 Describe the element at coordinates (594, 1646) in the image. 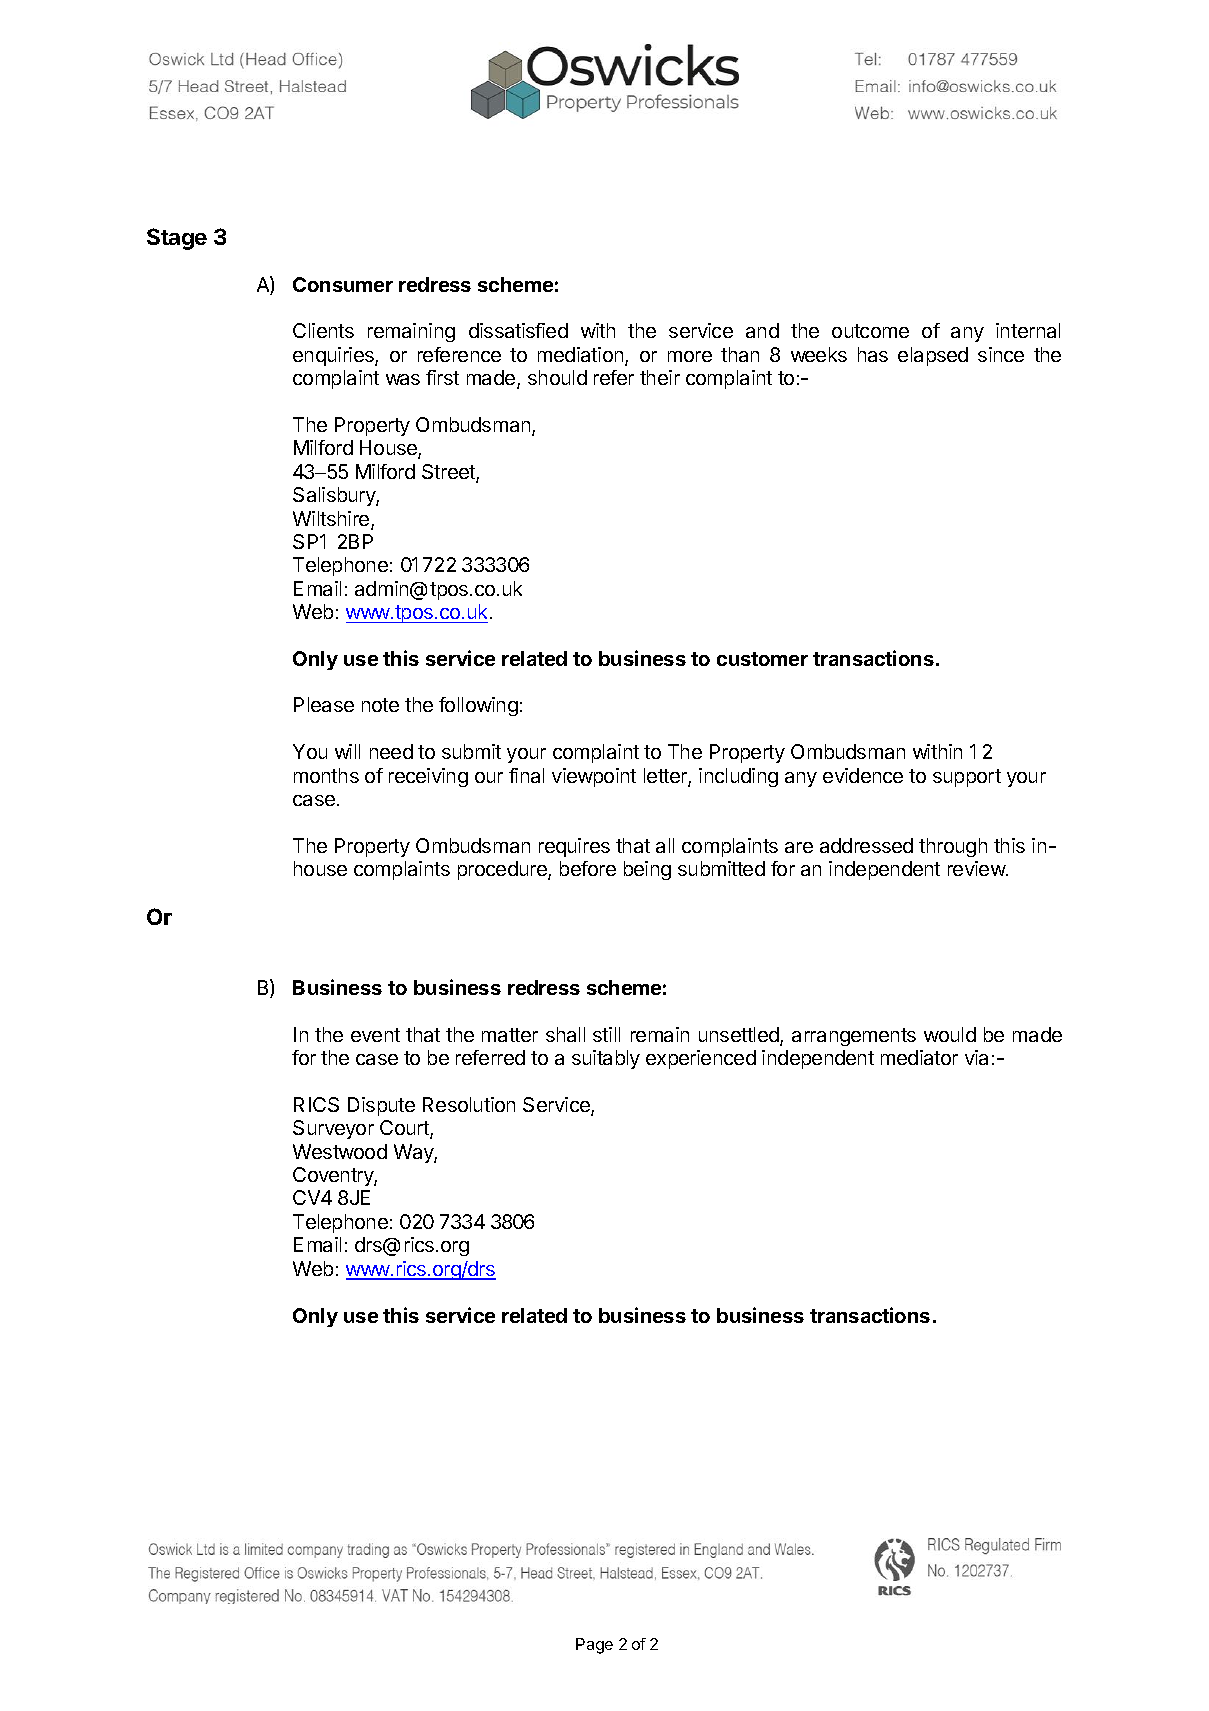

I see `Page` at that location.
